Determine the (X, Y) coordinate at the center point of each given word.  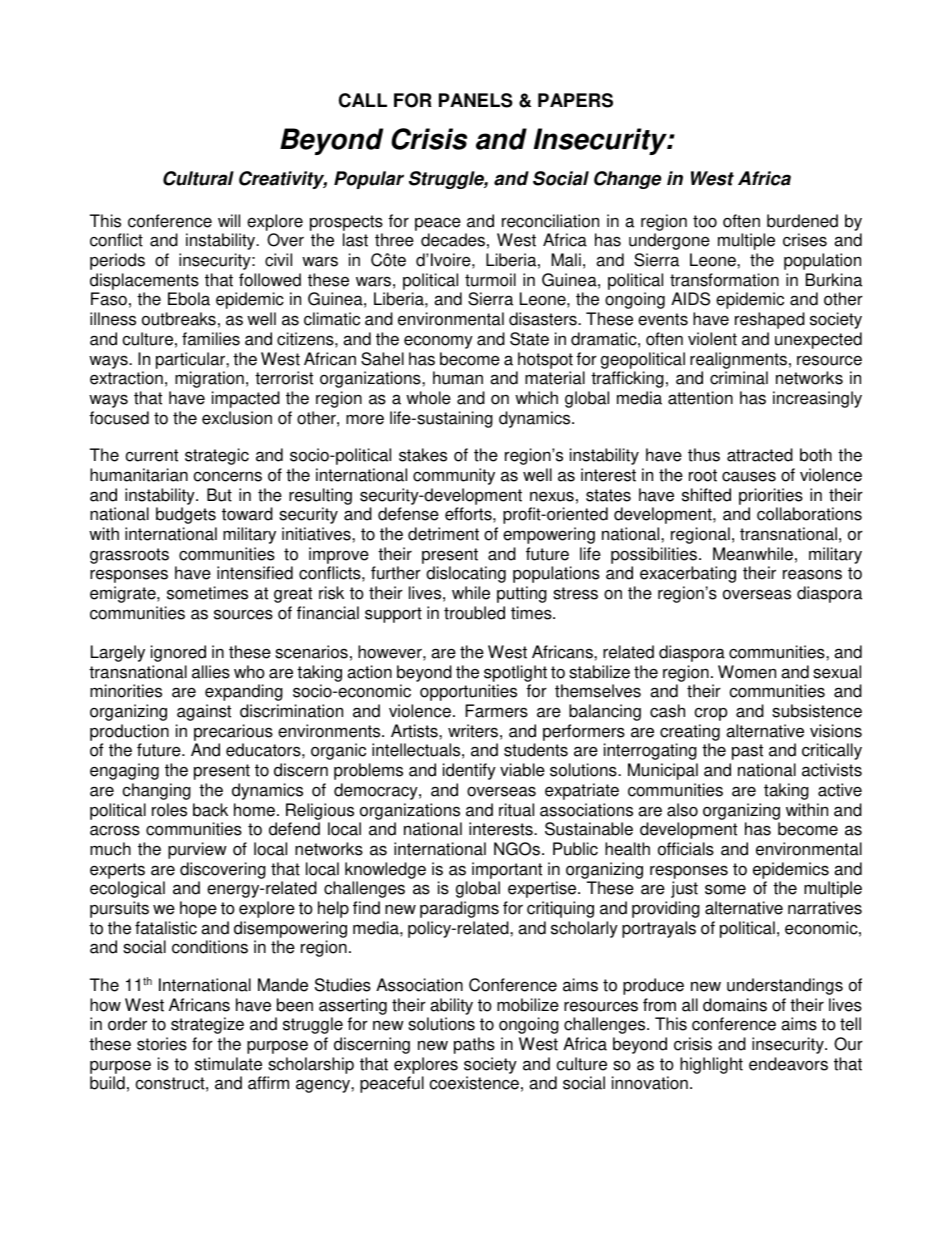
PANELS (476, 100)
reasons (812, 574)
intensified (255, 573)
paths (474, 1045)
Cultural (198, 178)
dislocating (466, 574)
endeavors (788, 1064)
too (705, 221)
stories (162, 1044)
